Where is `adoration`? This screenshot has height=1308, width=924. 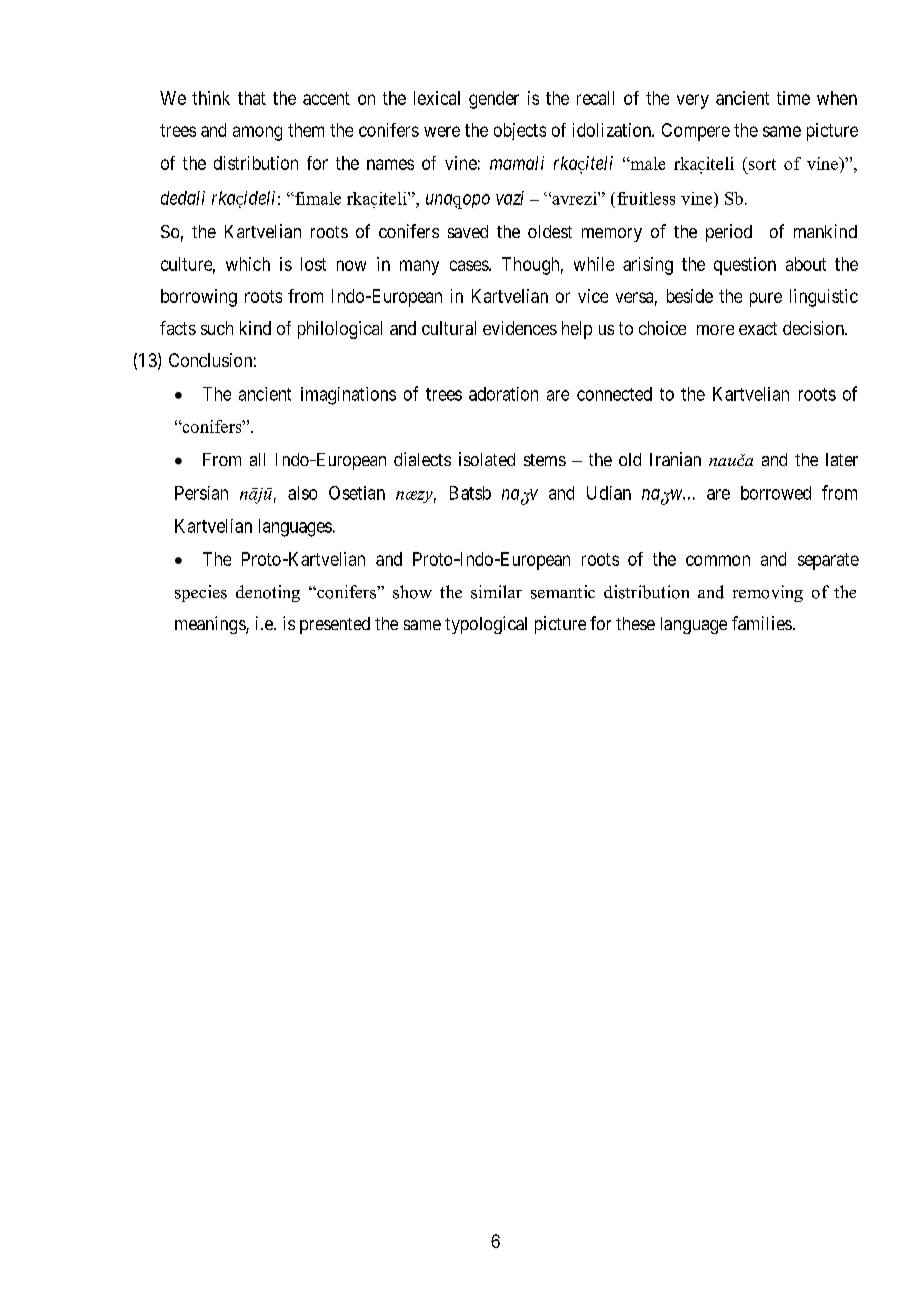 adoration is located at coordinates (503, 394).
